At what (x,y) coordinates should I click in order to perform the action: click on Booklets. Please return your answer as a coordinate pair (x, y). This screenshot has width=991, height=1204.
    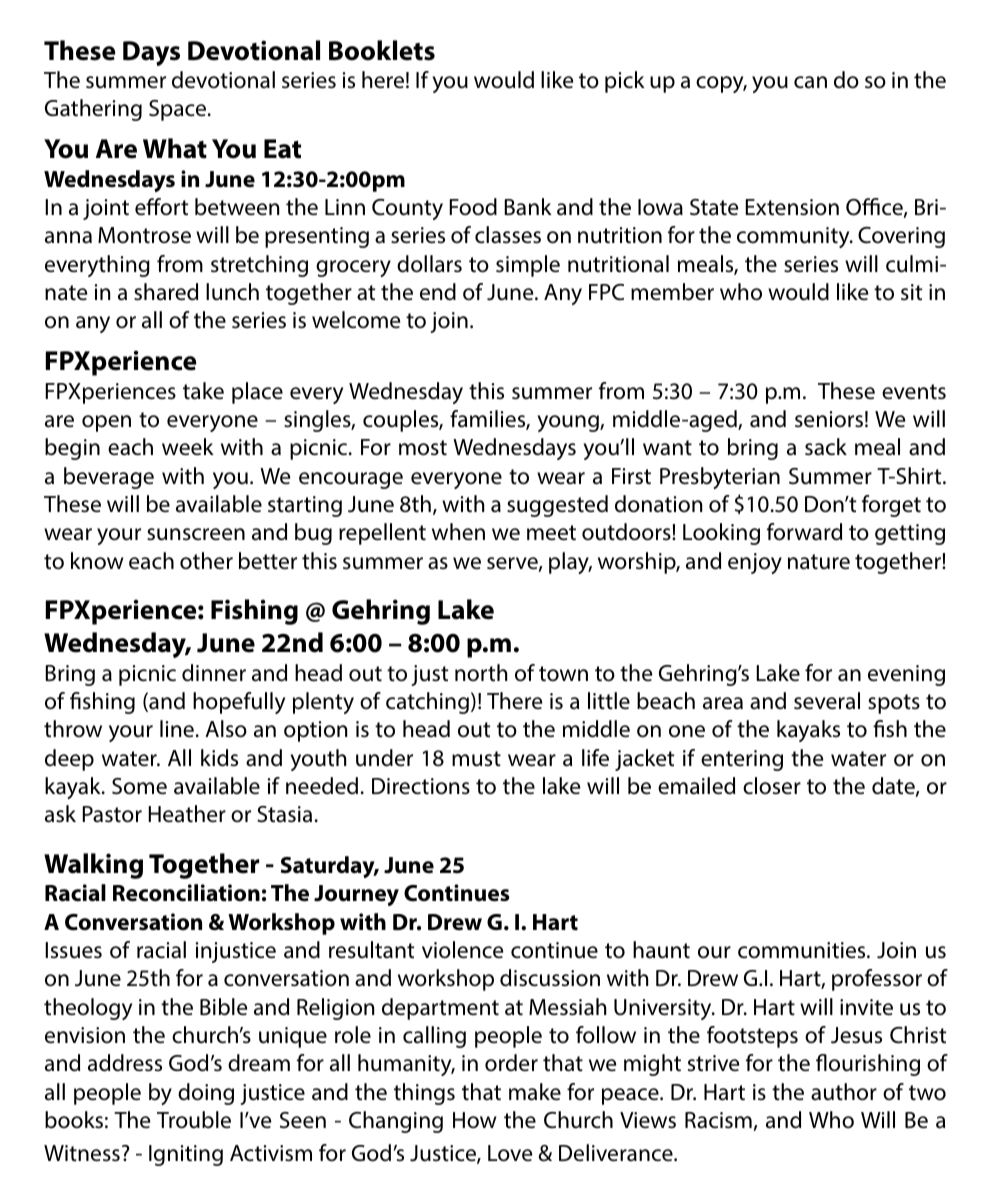
    Looking at the image, I should click on (382, 50).
